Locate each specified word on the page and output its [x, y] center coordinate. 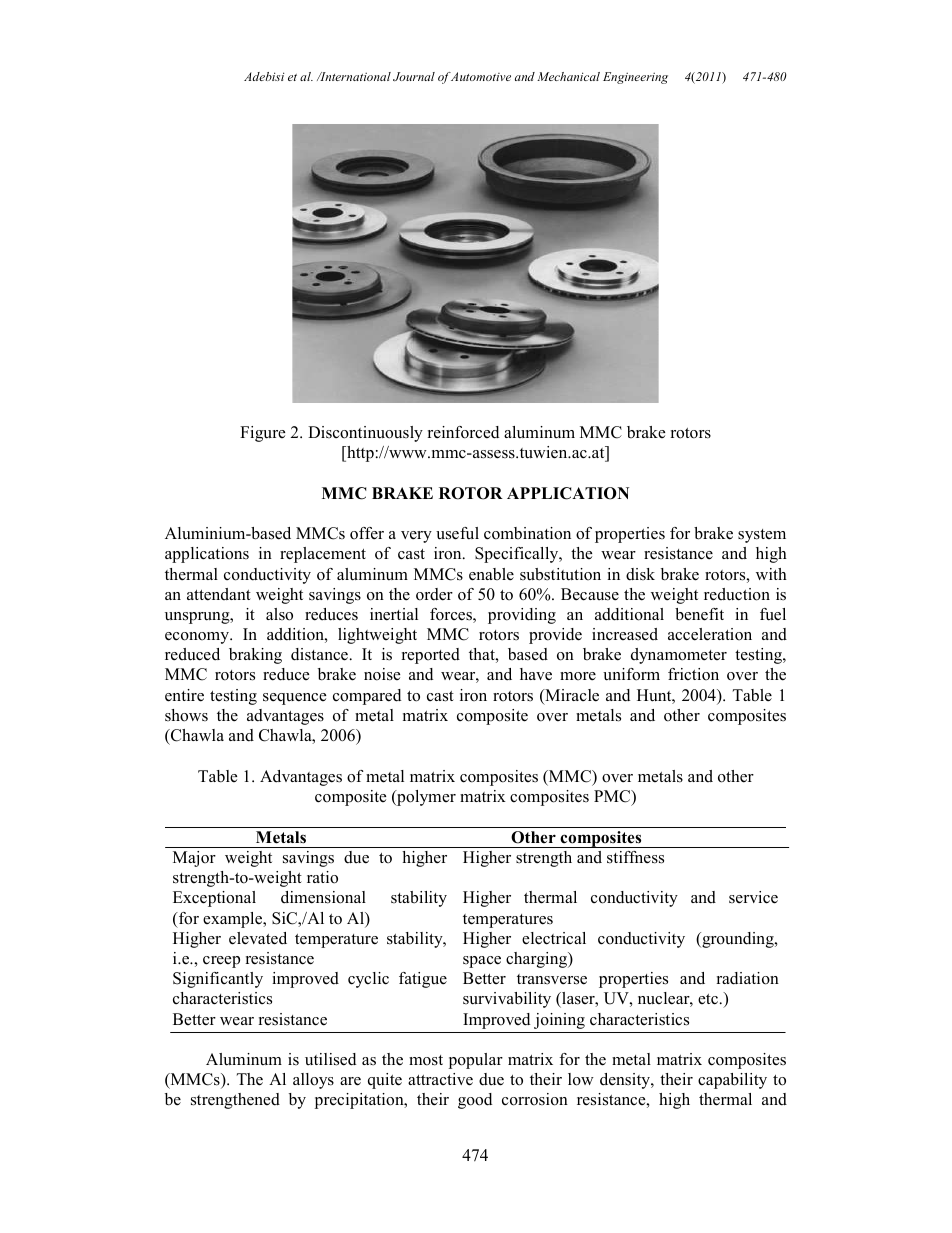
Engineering [635, 78]
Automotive [480, 76]
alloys [313, 1081]
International [354, 76]
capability [732, 1081]
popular [476, 1061]
